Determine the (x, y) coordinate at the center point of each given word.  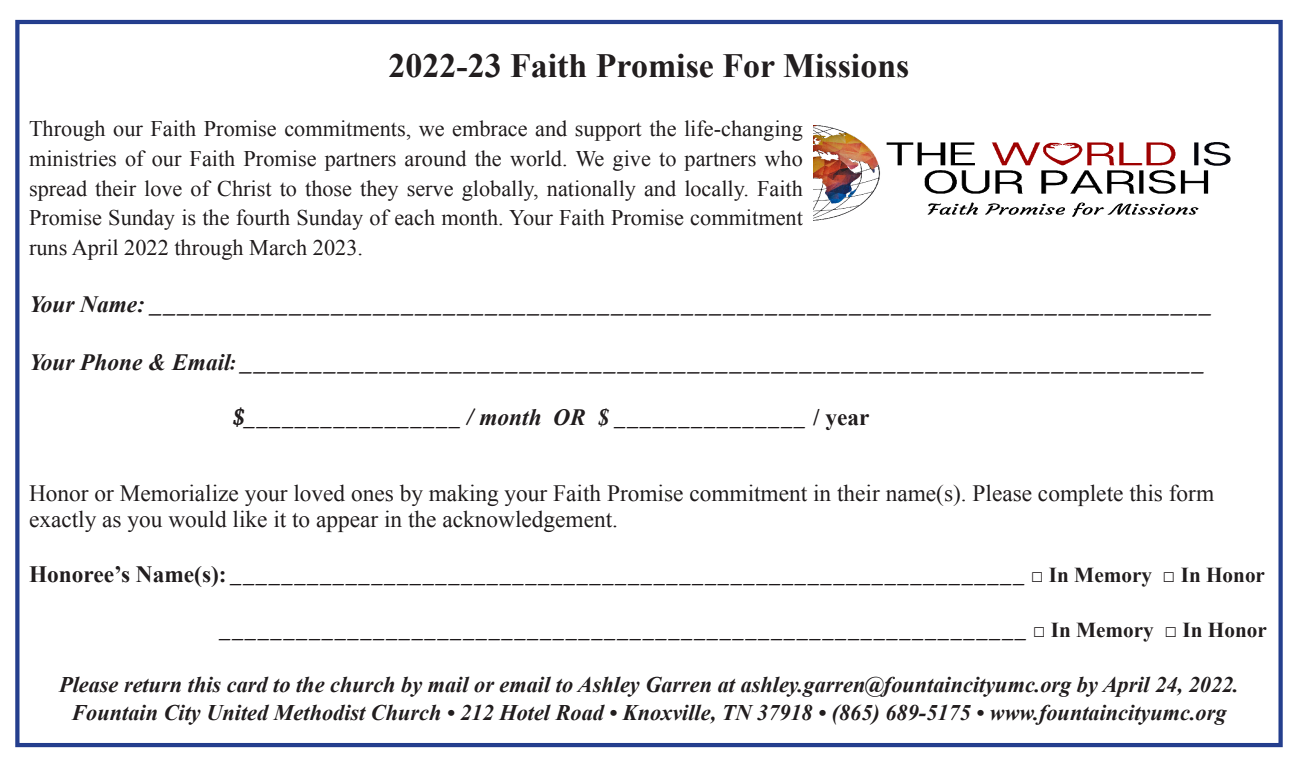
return (152, 686)
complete (1080, 495)
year (847, 422)
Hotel (525, 712)
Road (580, 712)
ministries (72, 158)
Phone (111, 362)
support (608, 131)
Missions (846, 65)
